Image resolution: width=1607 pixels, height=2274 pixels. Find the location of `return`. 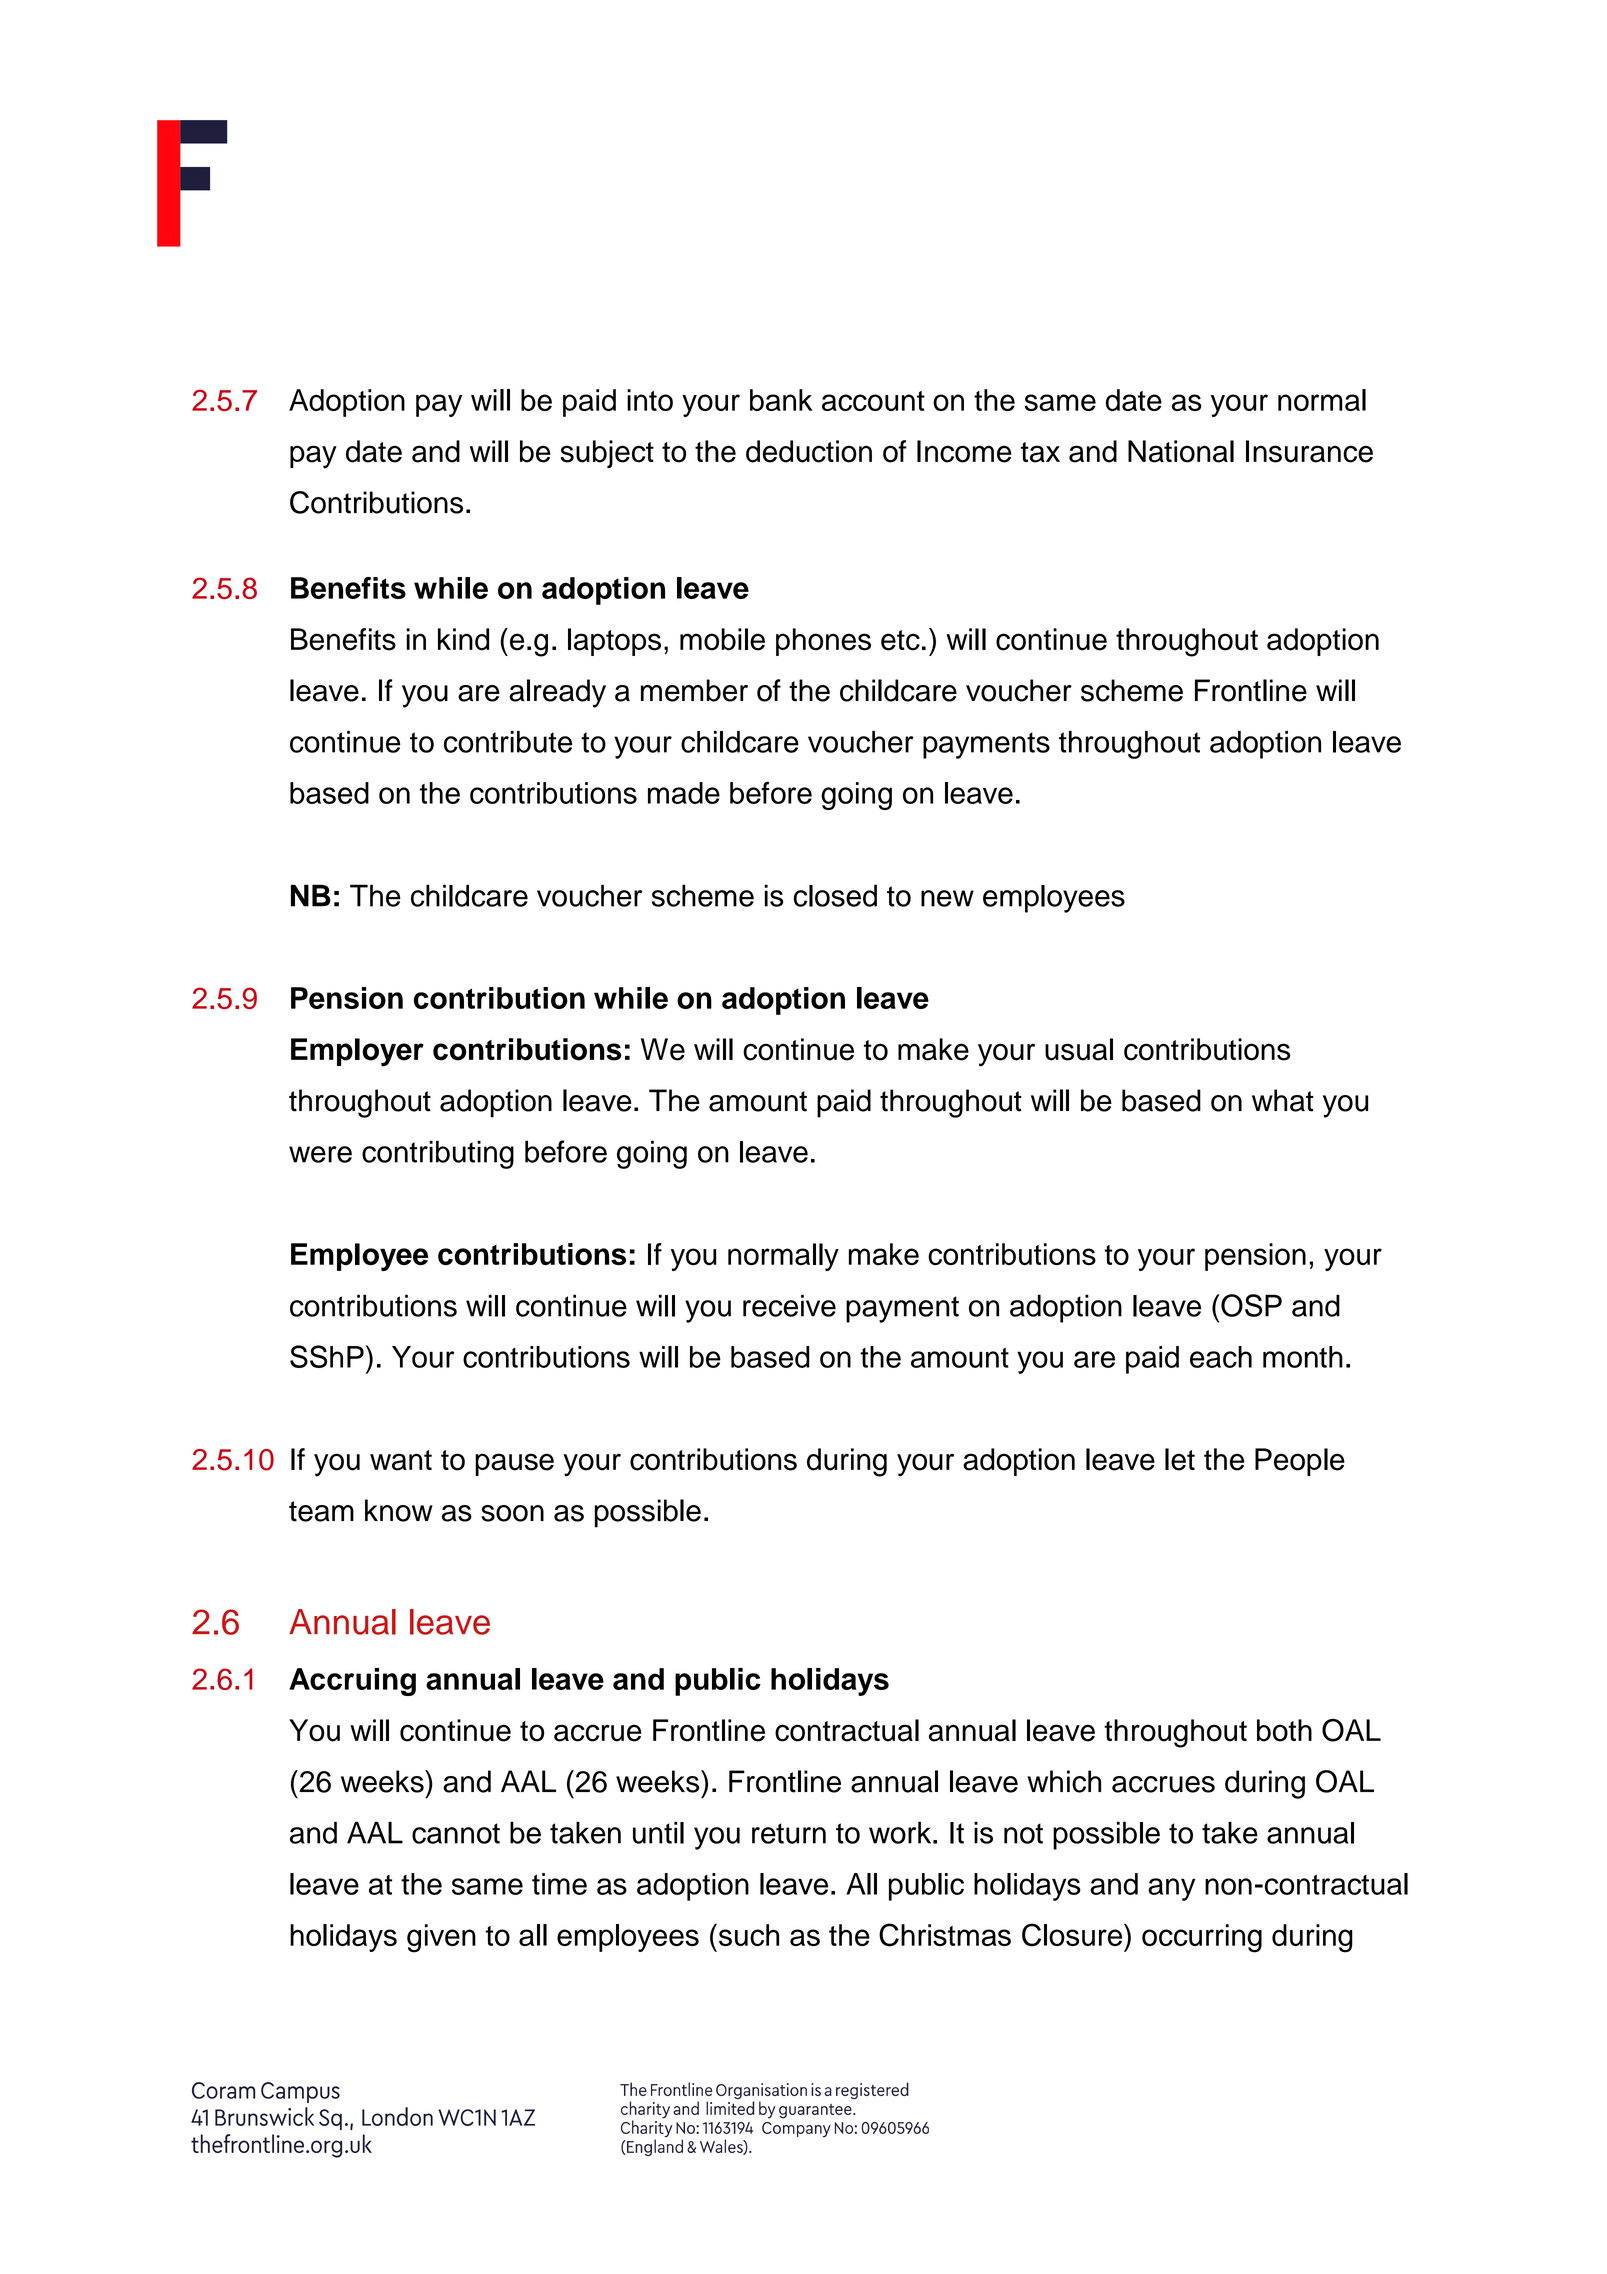

return is located at coordinates (789, 1833).
